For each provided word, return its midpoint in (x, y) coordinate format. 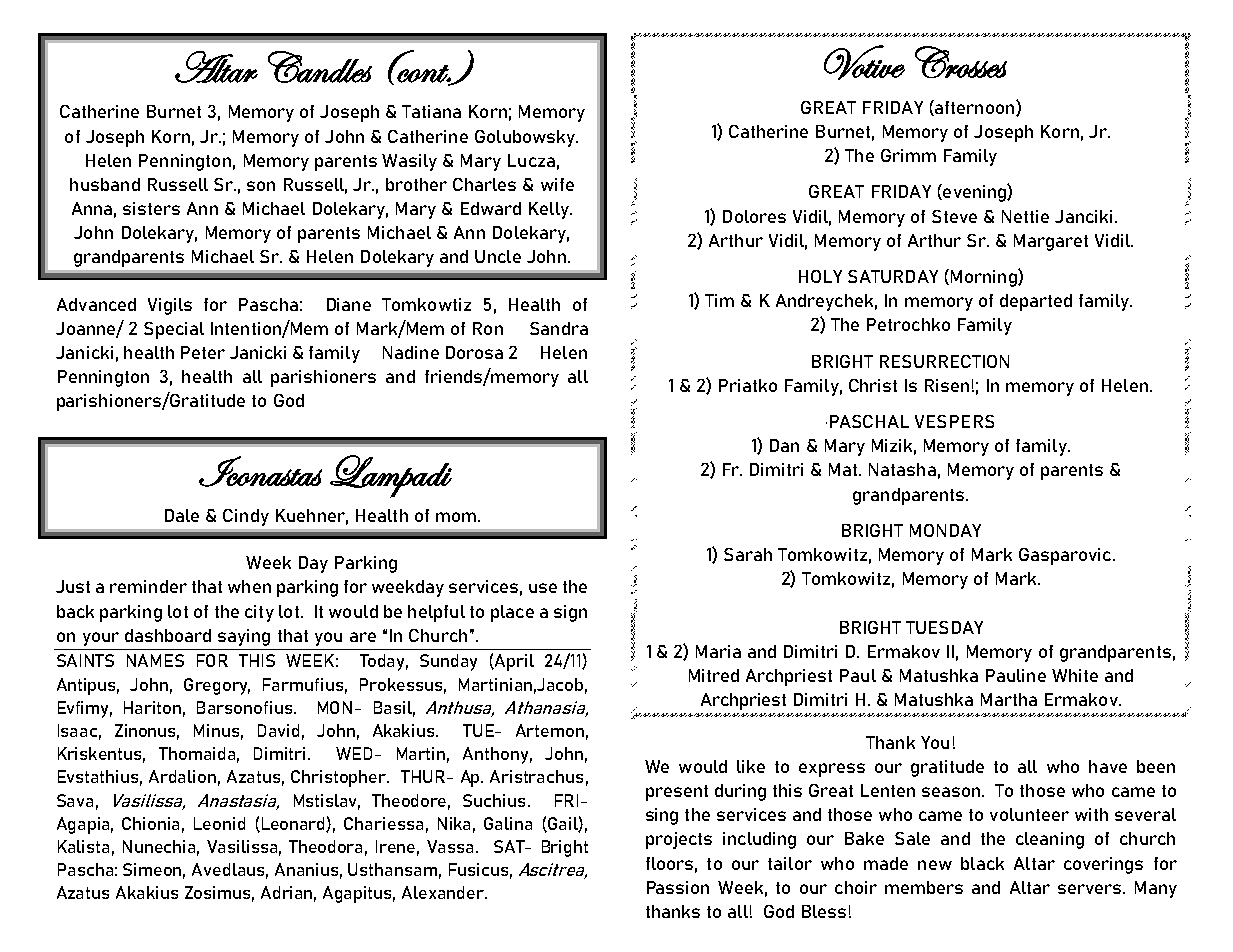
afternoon (975, 108)
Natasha (902, 469)
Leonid (219, 823)
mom (456, 517)
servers (1089, 889)
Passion (678, 887)
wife (557, 184)
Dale (182, 515)
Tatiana (431, 111)
